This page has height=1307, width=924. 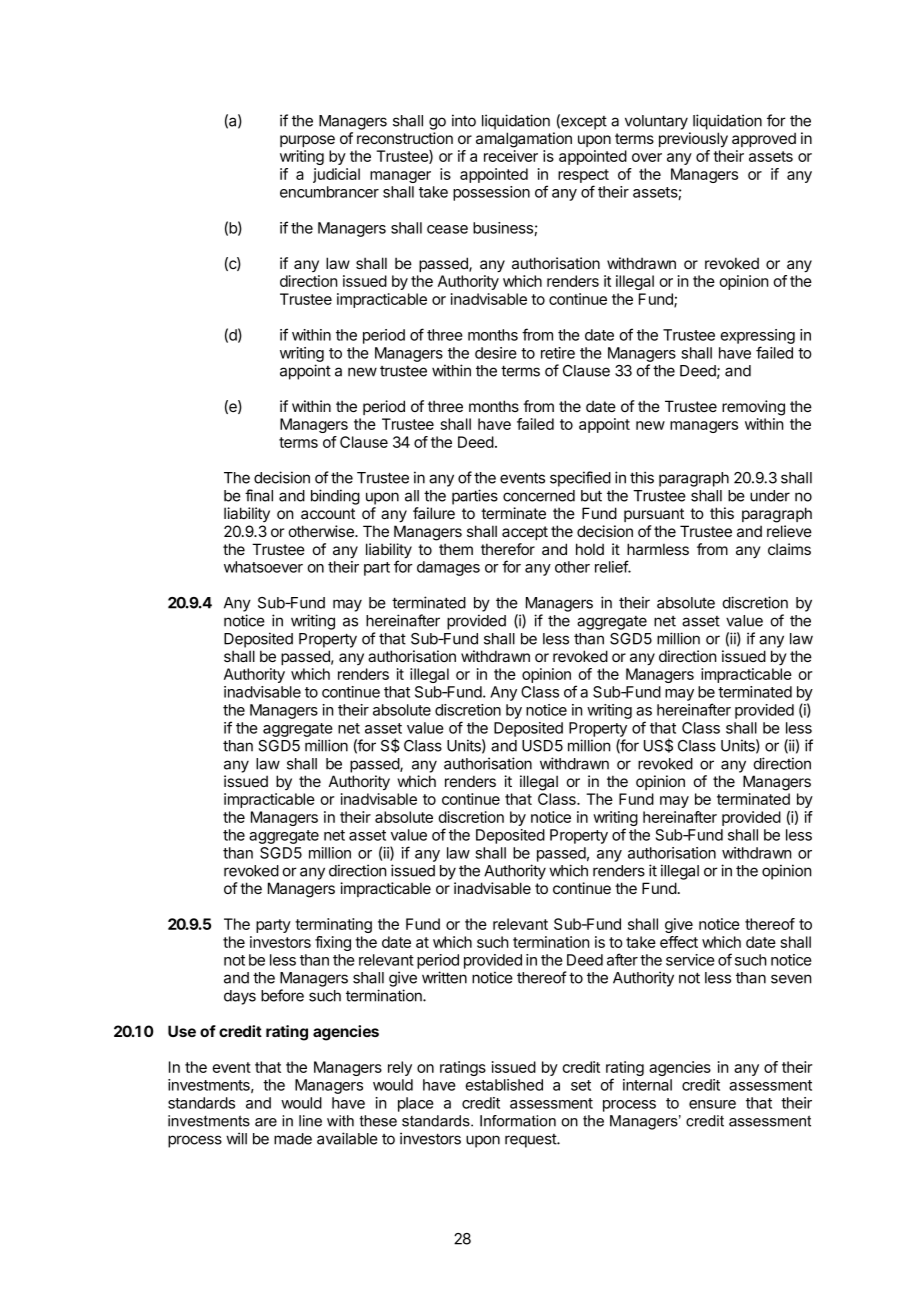 What do you see at coordinates (518, 1121) in the page?
I see `Information` at bounding box center [518, 1121].
